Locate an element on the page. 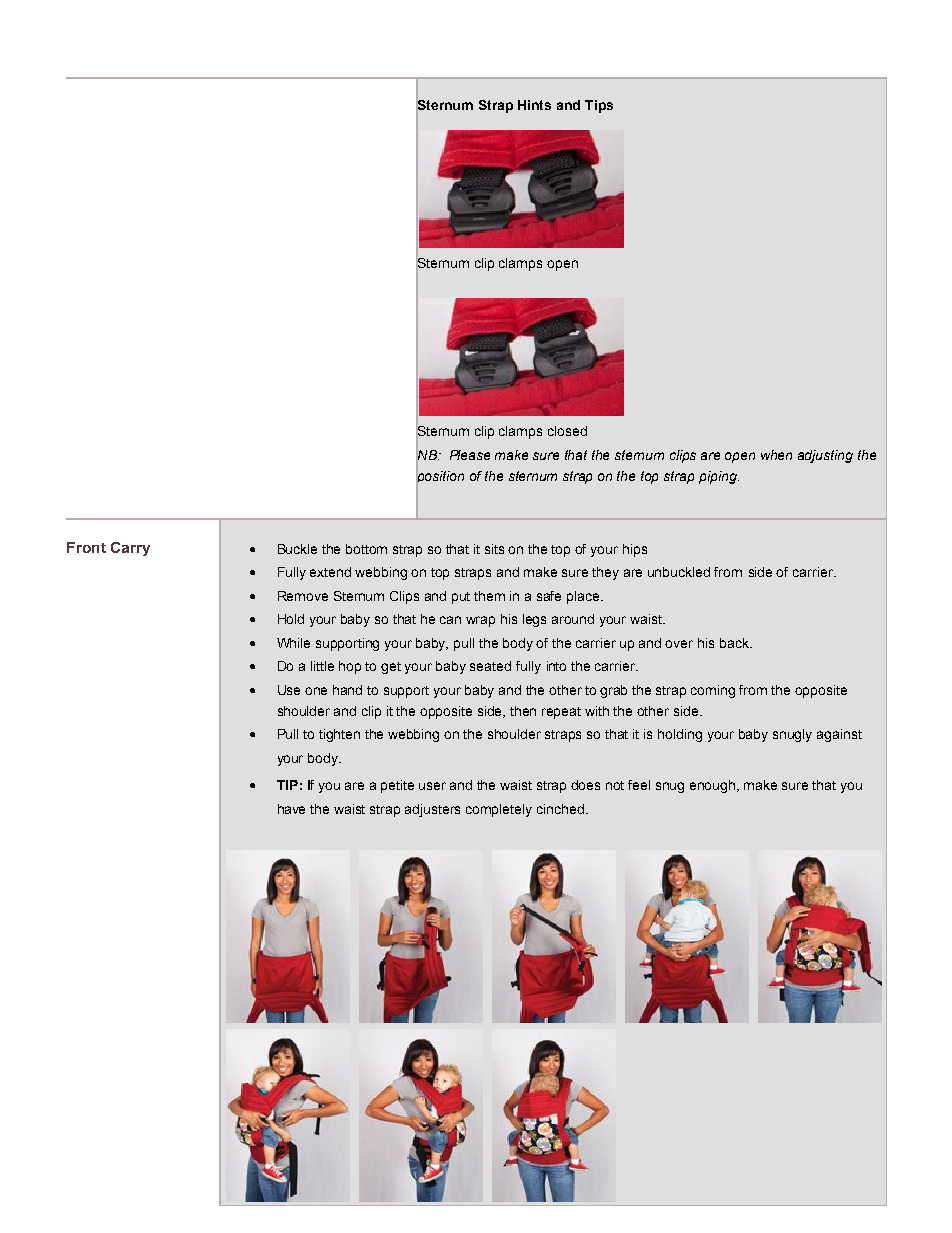 The image size is (952, 1233). have is located at coordinates (291, 809).
